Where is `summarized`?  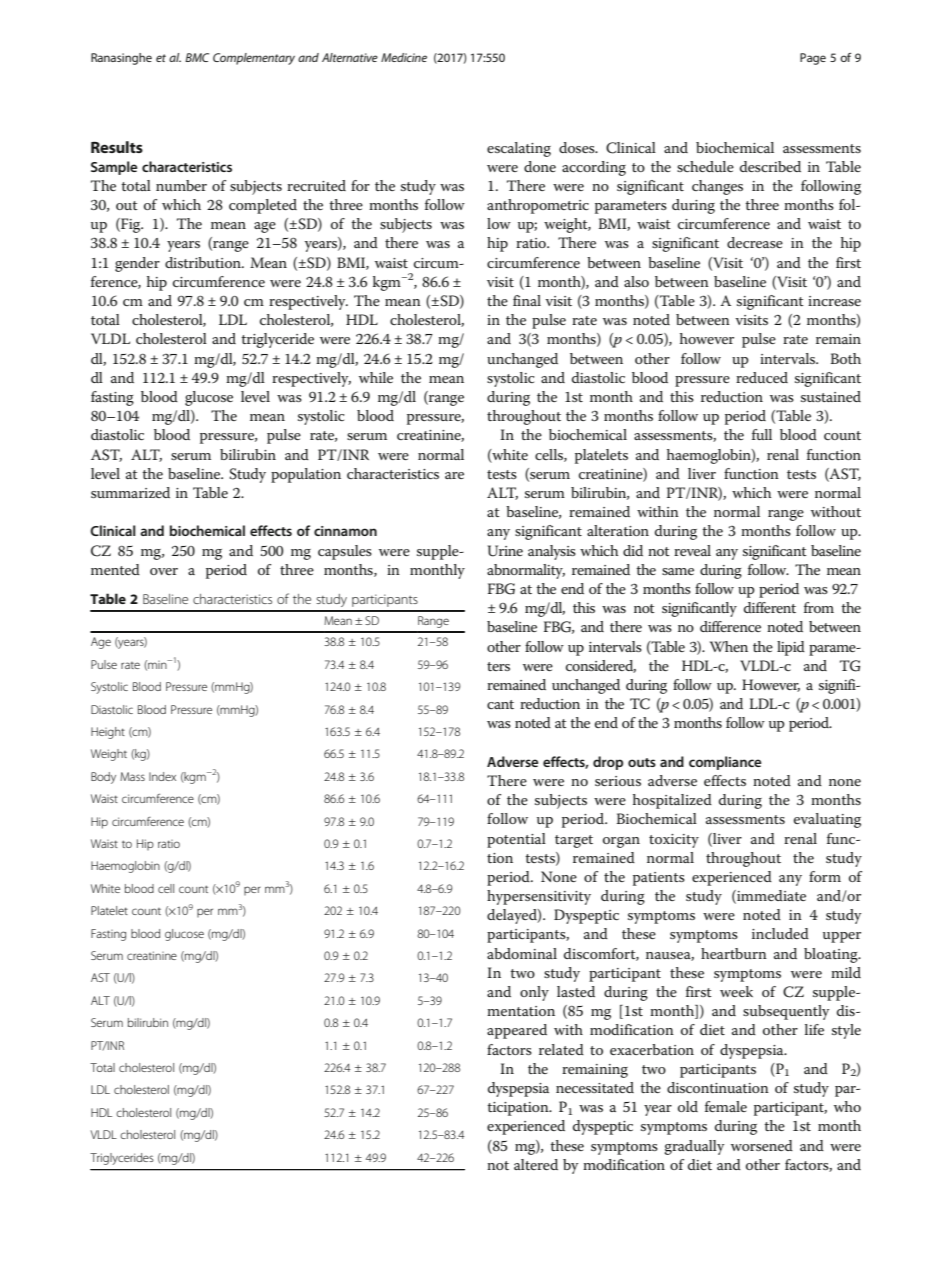
summarized is located at coordinates (130, 492).
